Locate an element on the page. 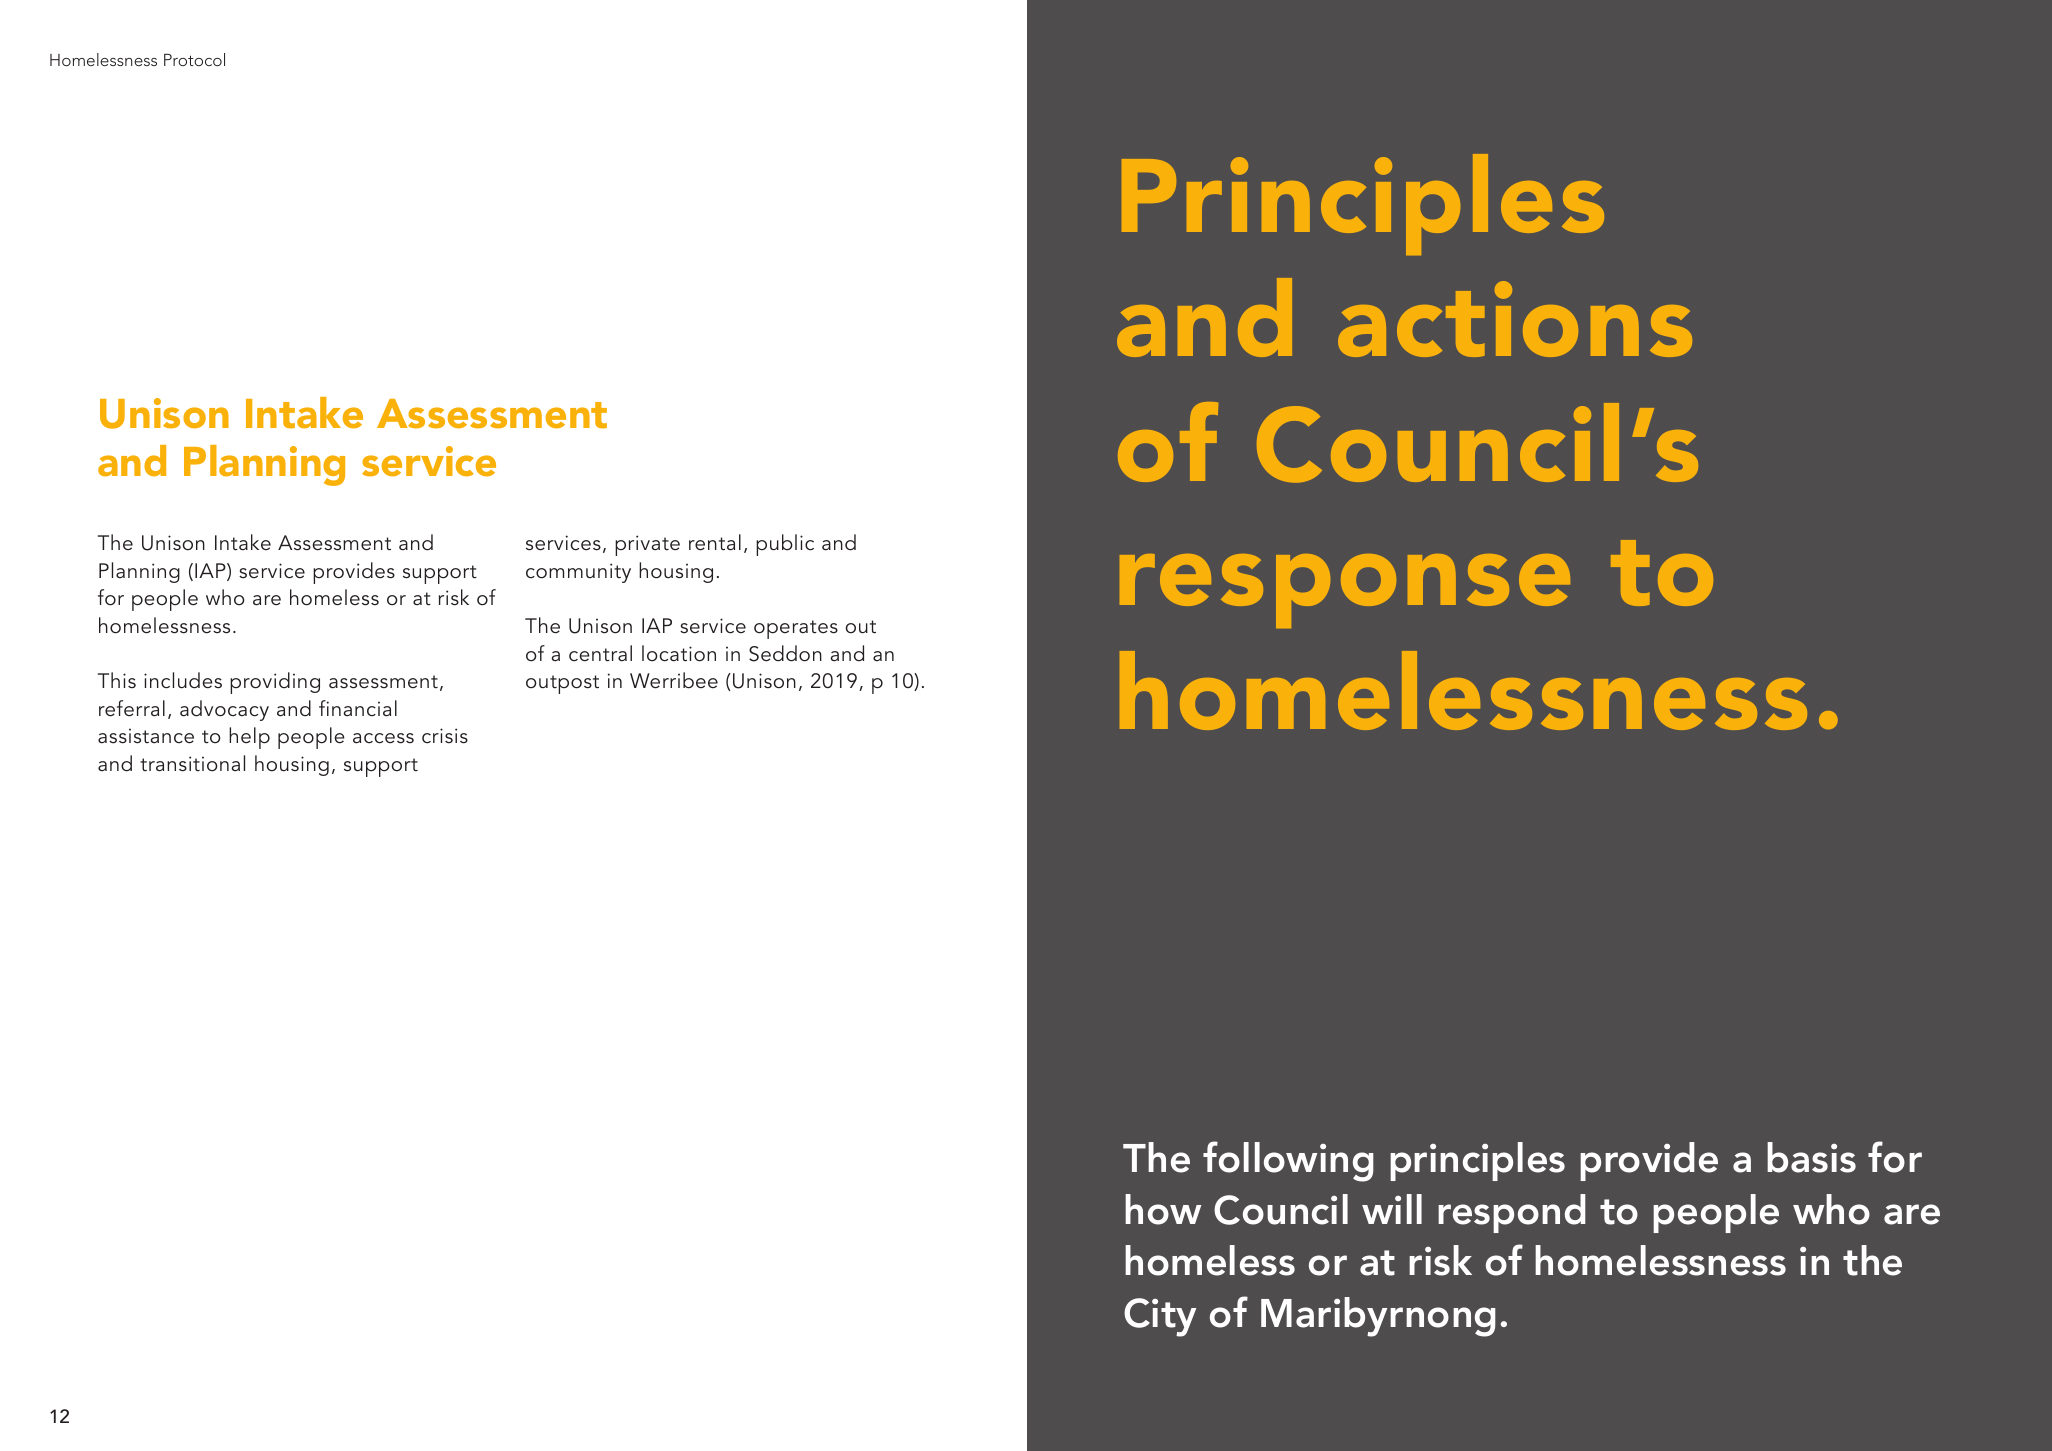 The height and width of the document is (1451, 2052). actions is located at coordinates (1515, 319).
